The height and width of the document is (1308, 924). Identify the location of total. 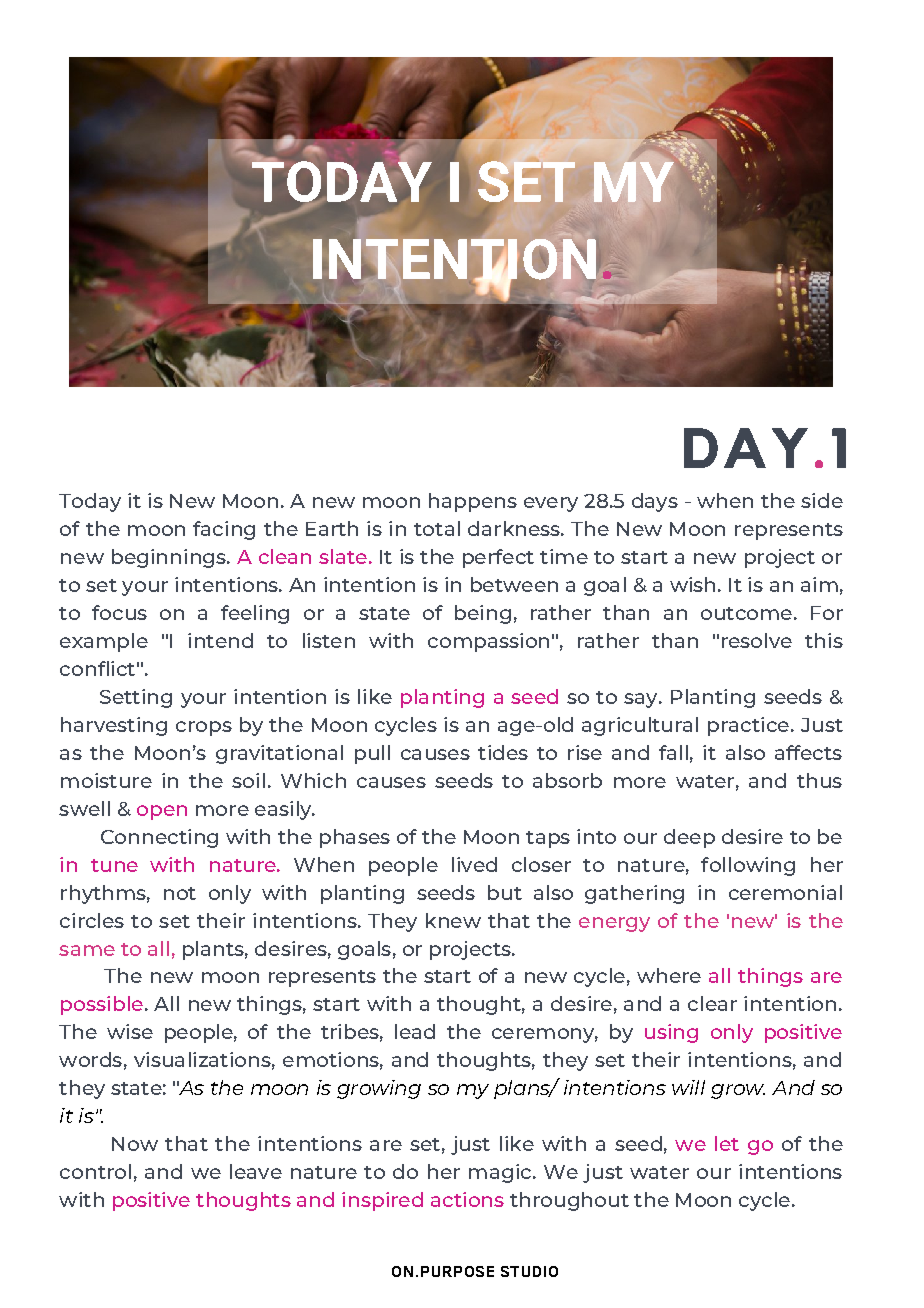
(437, 528).
